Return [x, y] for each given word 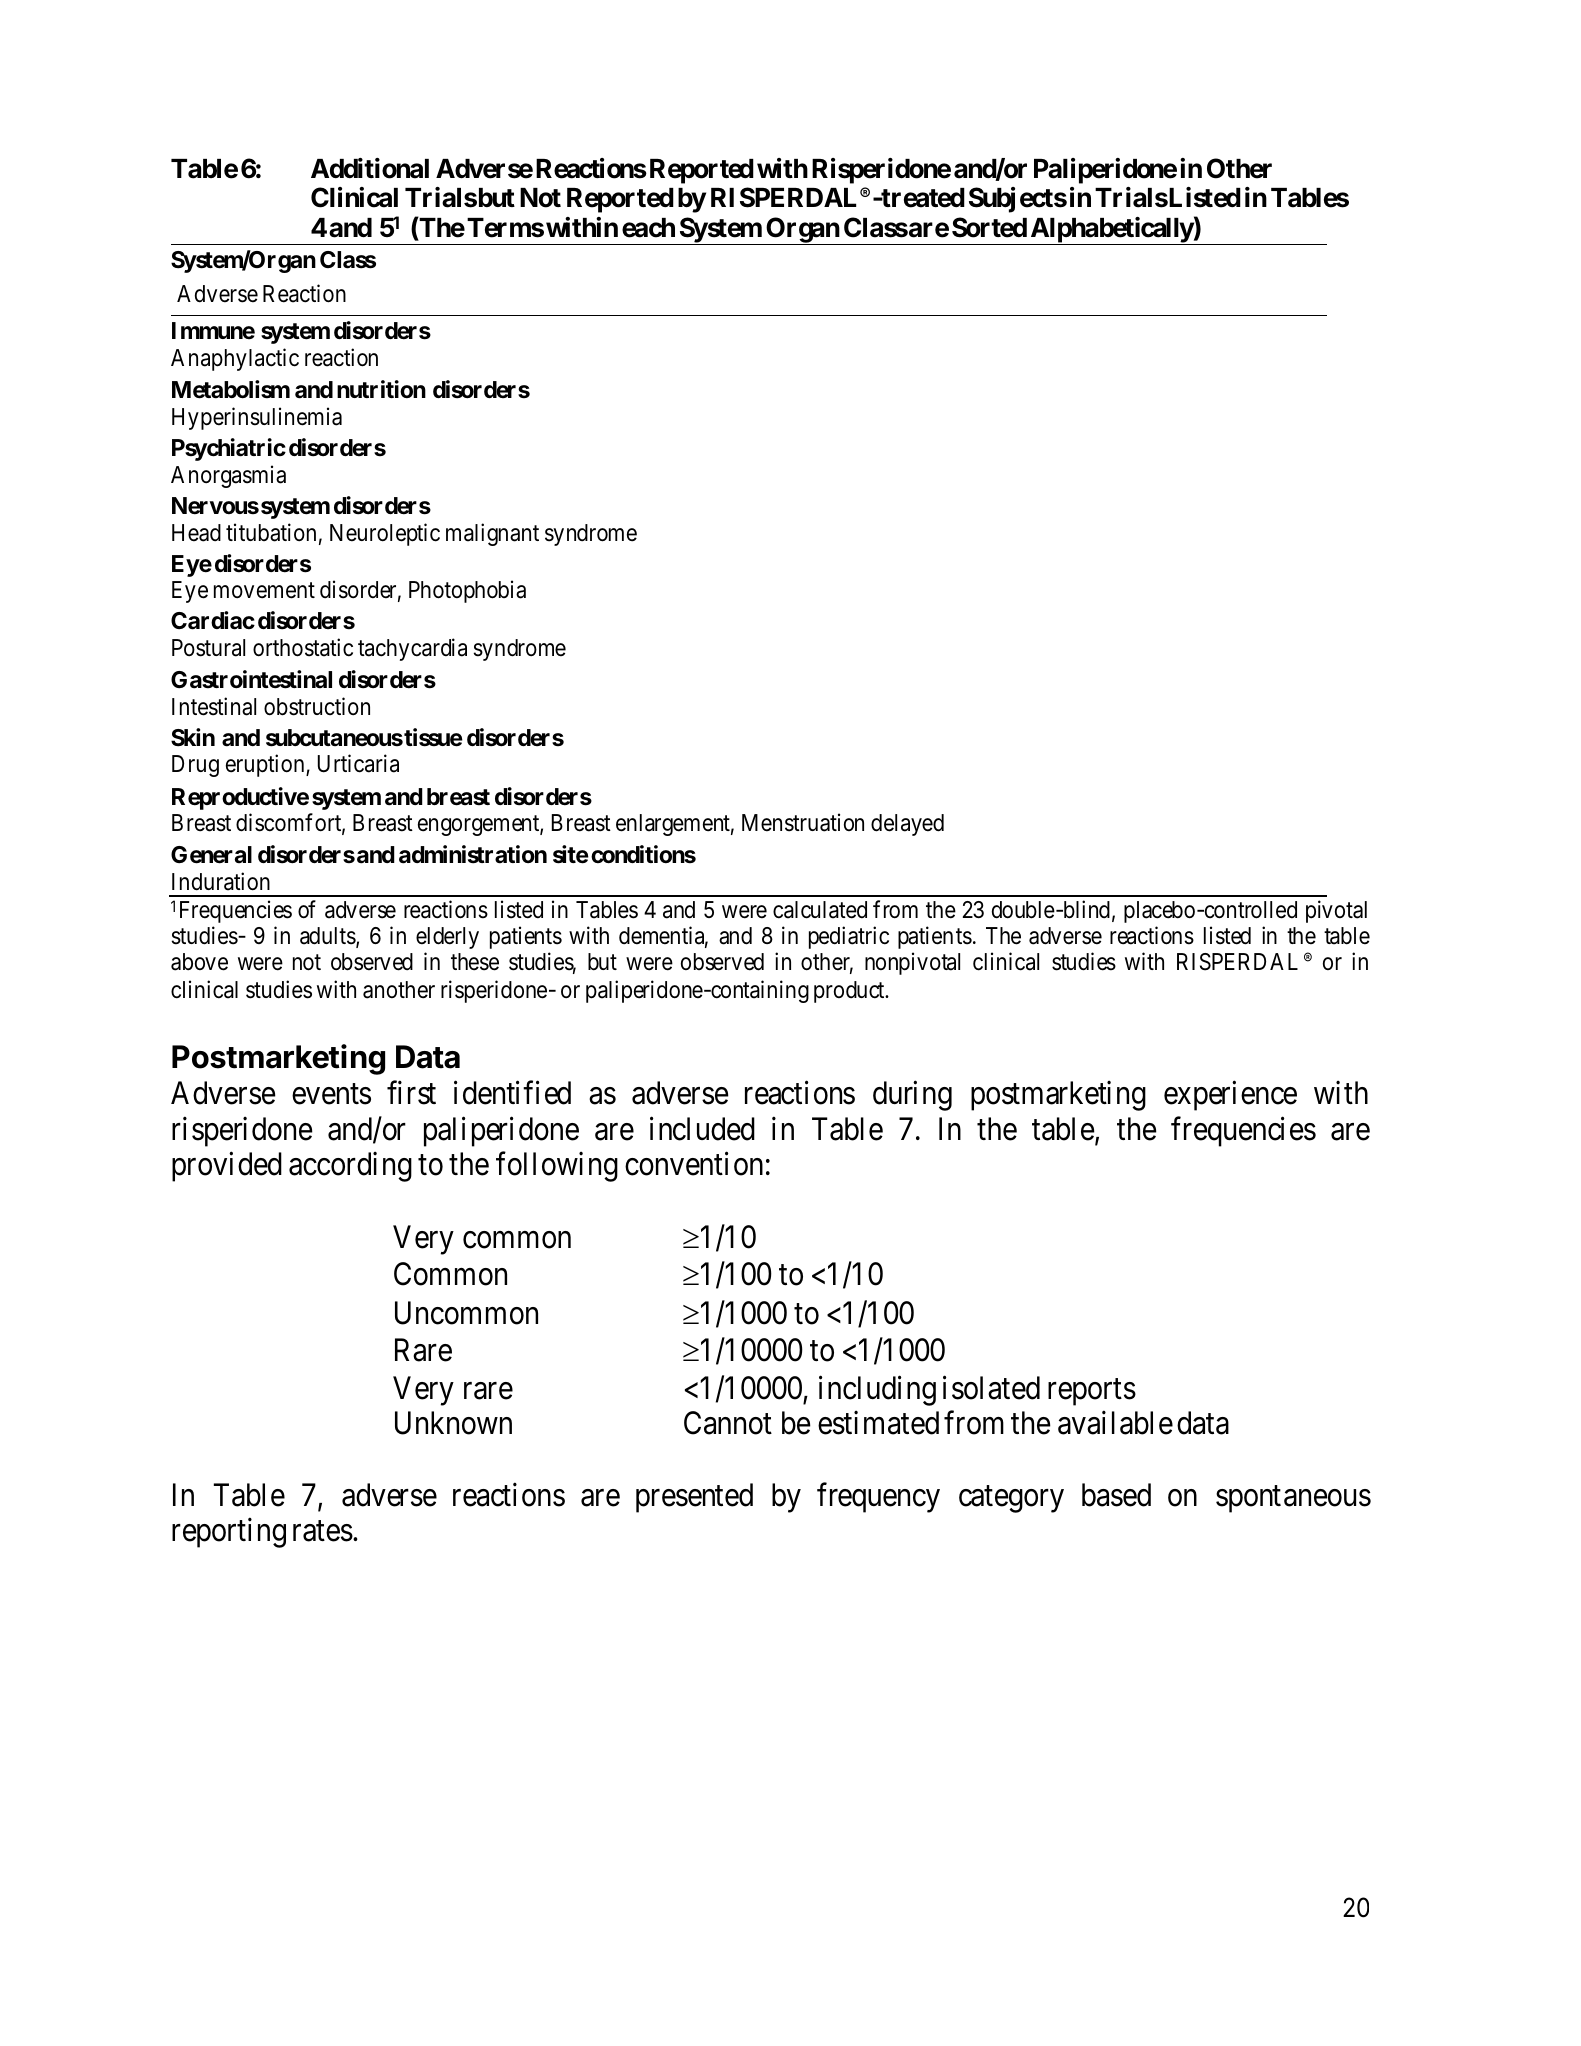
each [648, 228]
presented [694, 1498]
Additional [370, 168]
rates [323, 1531]
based [1116, 1495]
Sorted [989, 227]
